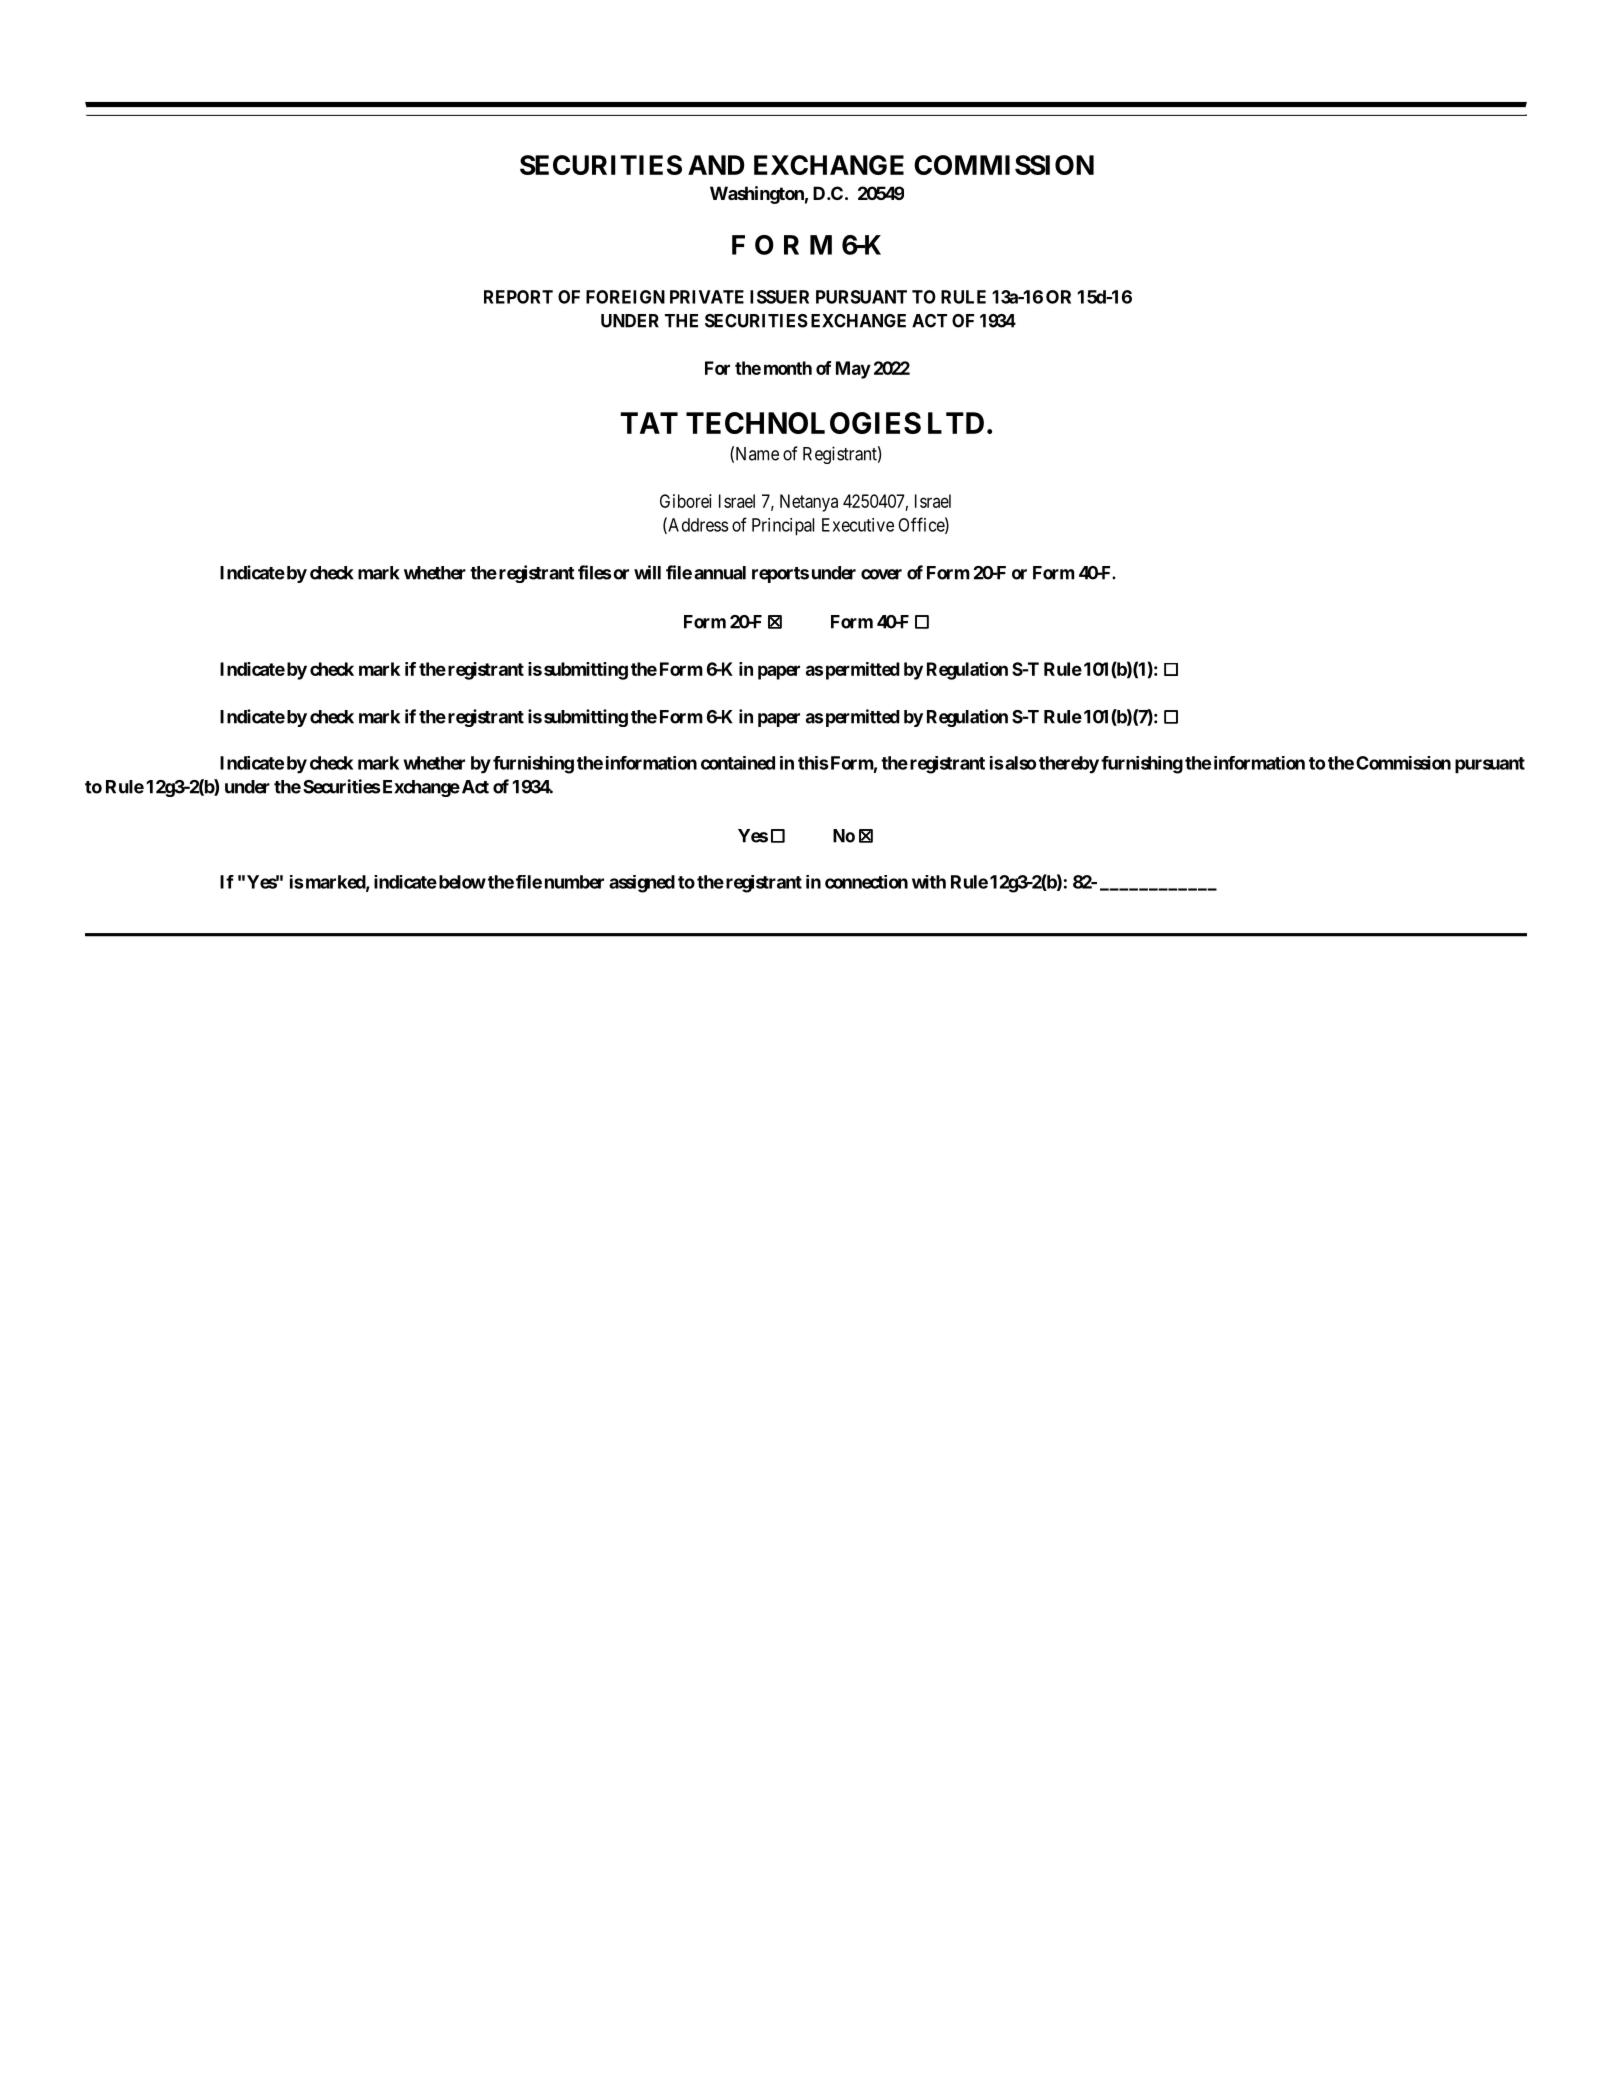 This page has height=2086, width=1612. I want to click on LTD, so click(956, 423).
